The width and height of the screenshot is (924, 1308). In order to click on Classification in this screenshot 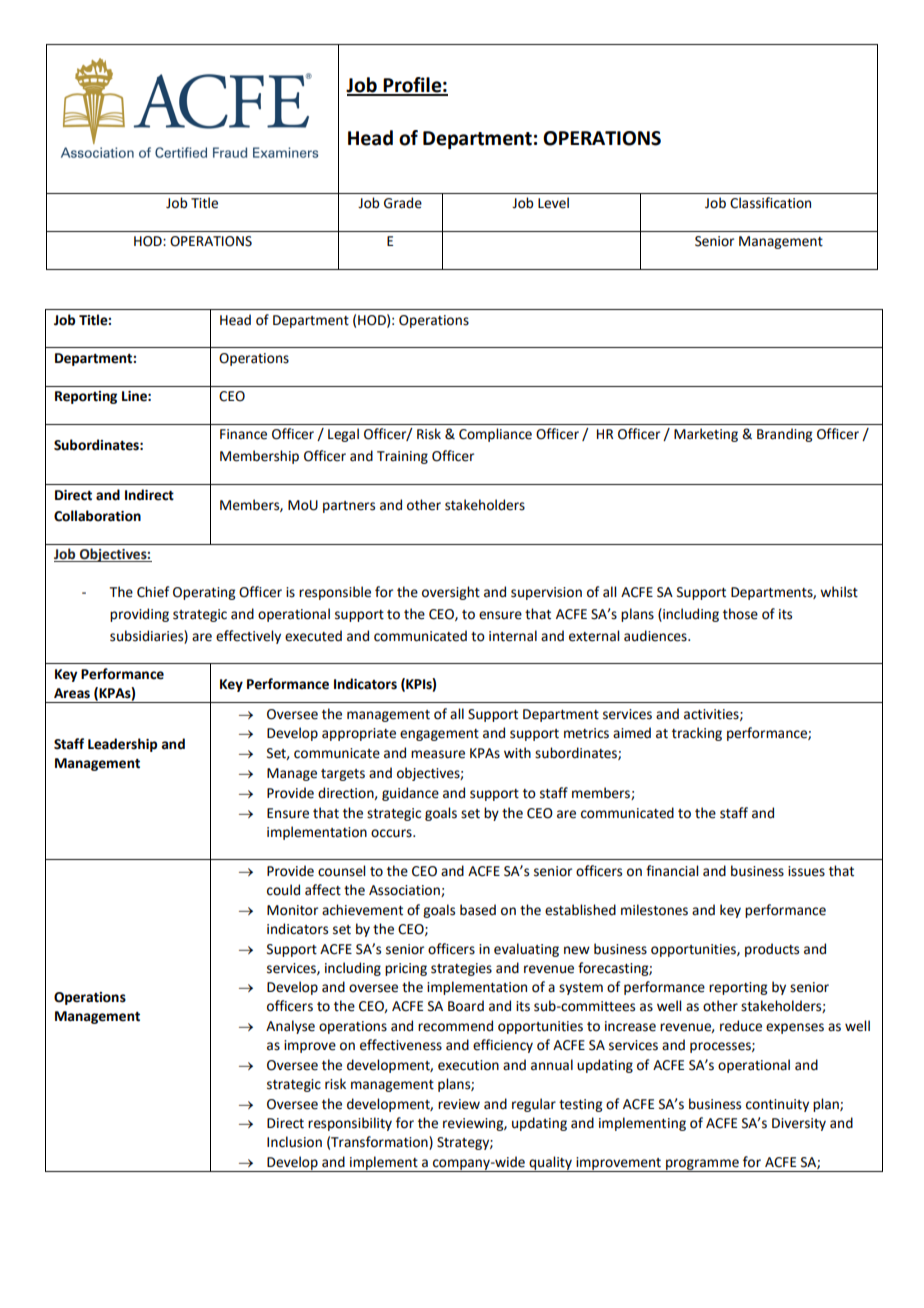, I will do `click(770, 203)`.
